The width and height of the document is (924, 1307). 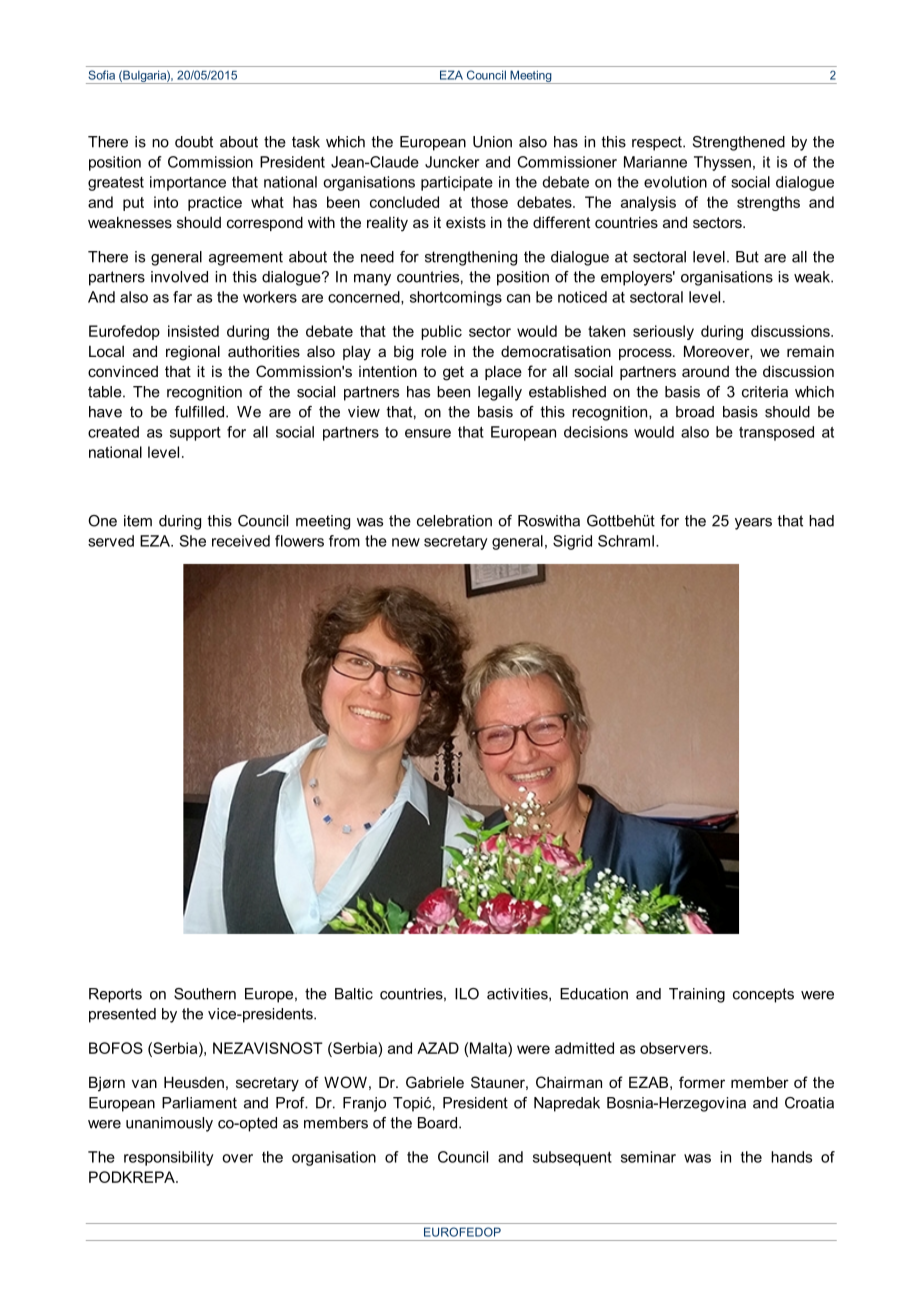 I want to click on years, so click(x=753, y=524).
